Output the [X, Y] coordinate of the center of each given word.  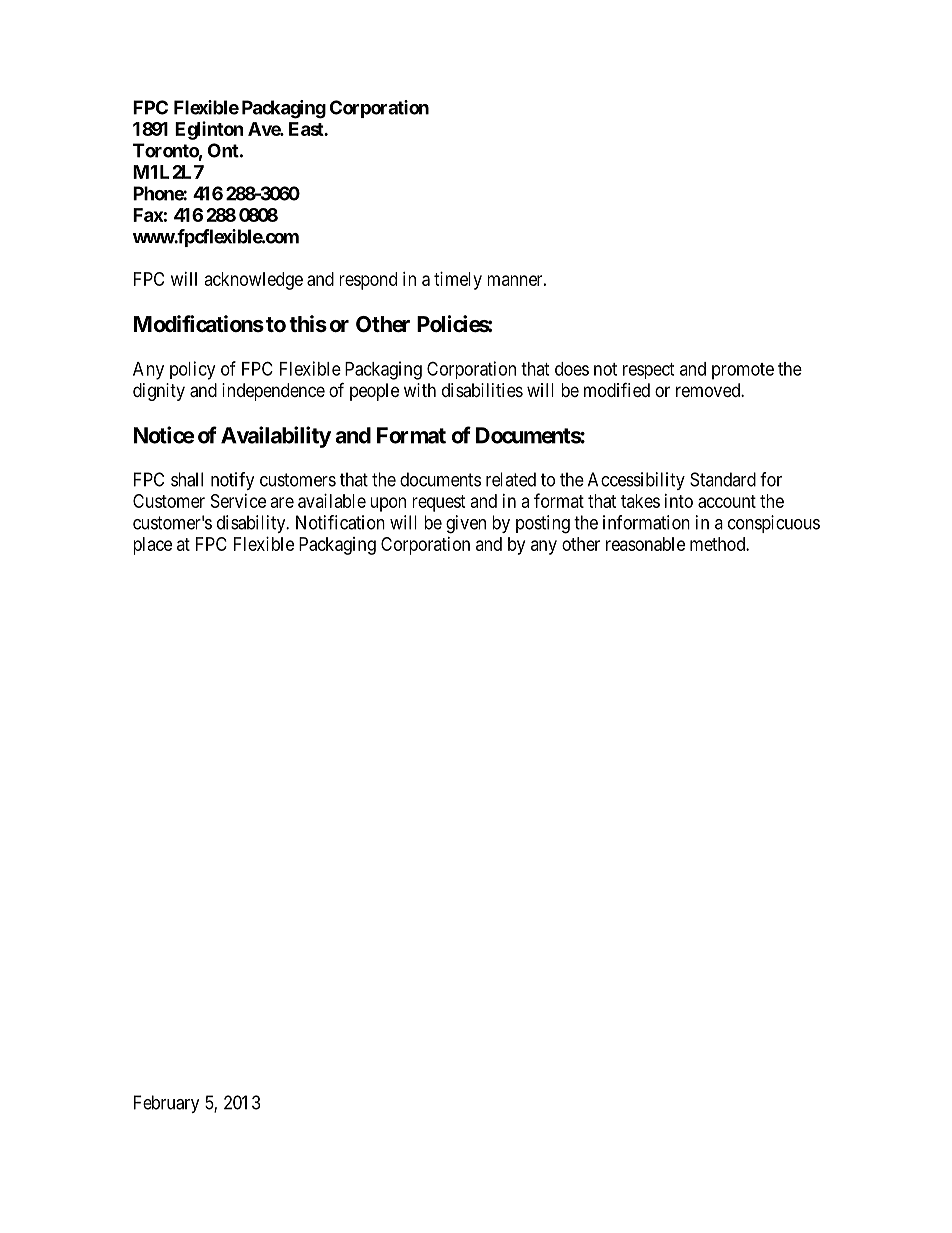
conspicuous [774, 524]
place [152, 546]
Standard [723, 479]
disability [252, 524]
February [167, 1104]
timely [458, 281]
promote [743, 371]
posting [543, 524]
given [466, 524]
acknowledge [254, 281]
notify [233, 481]
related [511, 479]
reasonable [645, 544]
